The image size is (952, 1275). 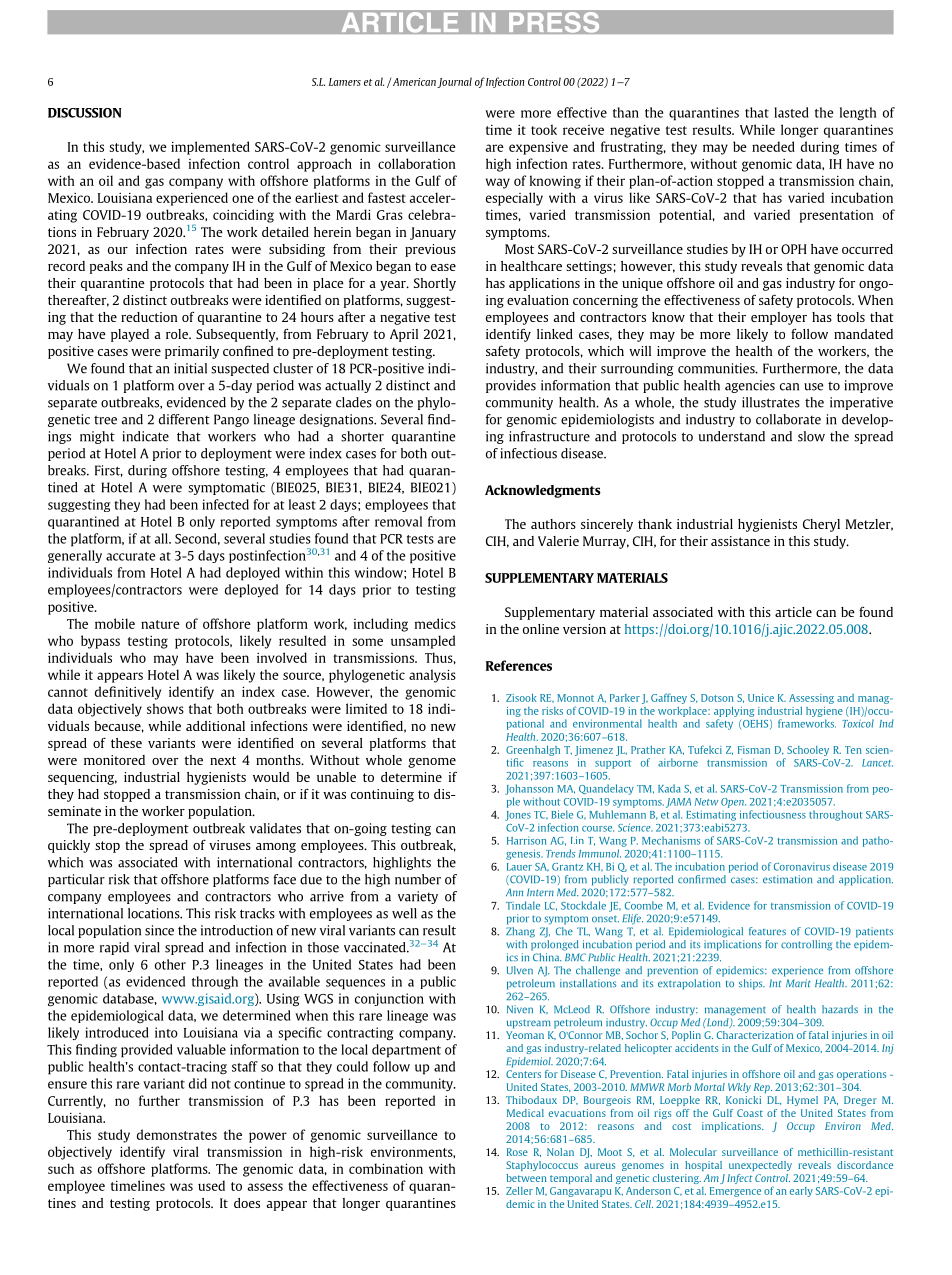 What do you see at coordinates (160, 624) in the screenshot?
I see `nature` at bounding box center [160, 624].
